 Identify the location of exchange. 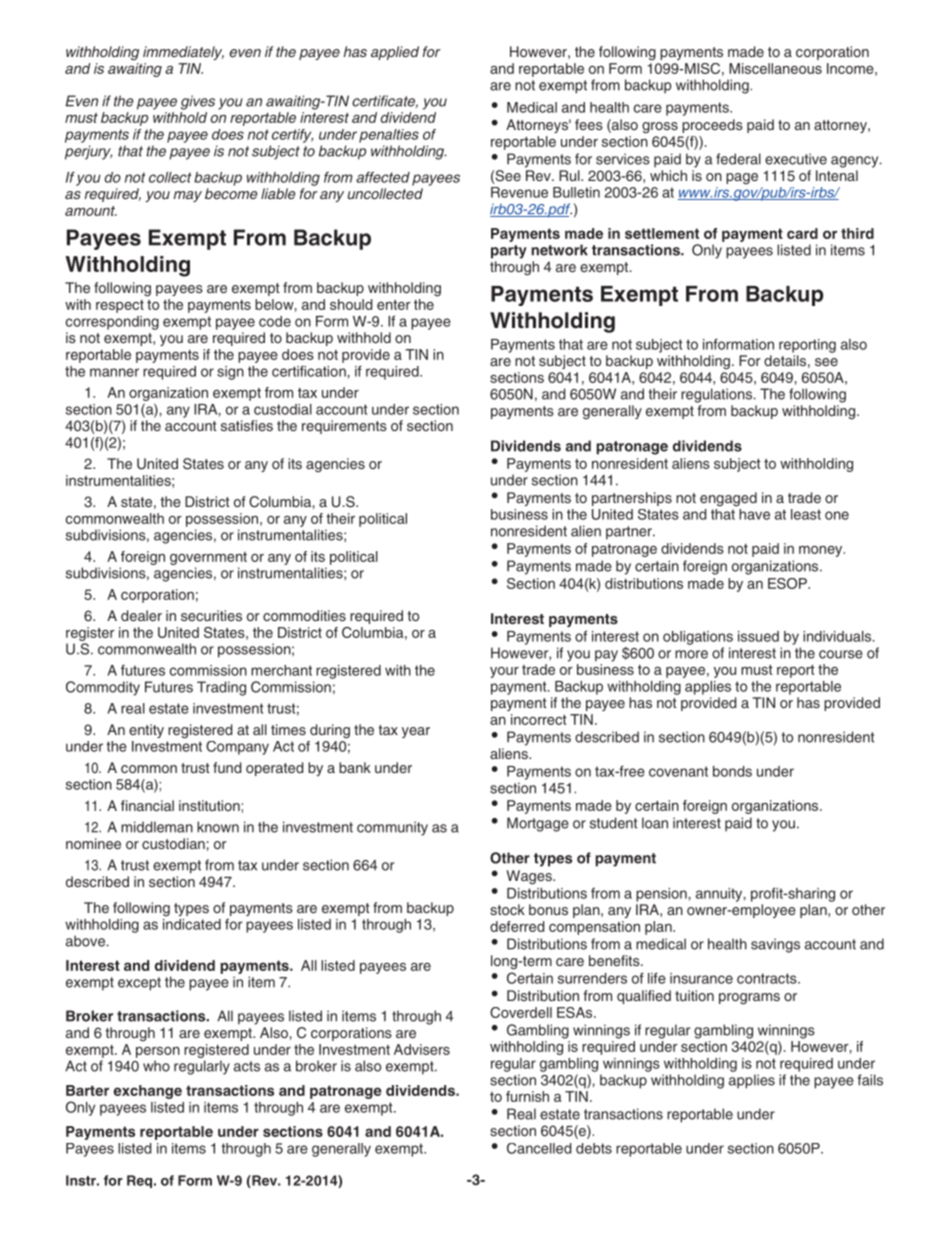
(148, 1092).
